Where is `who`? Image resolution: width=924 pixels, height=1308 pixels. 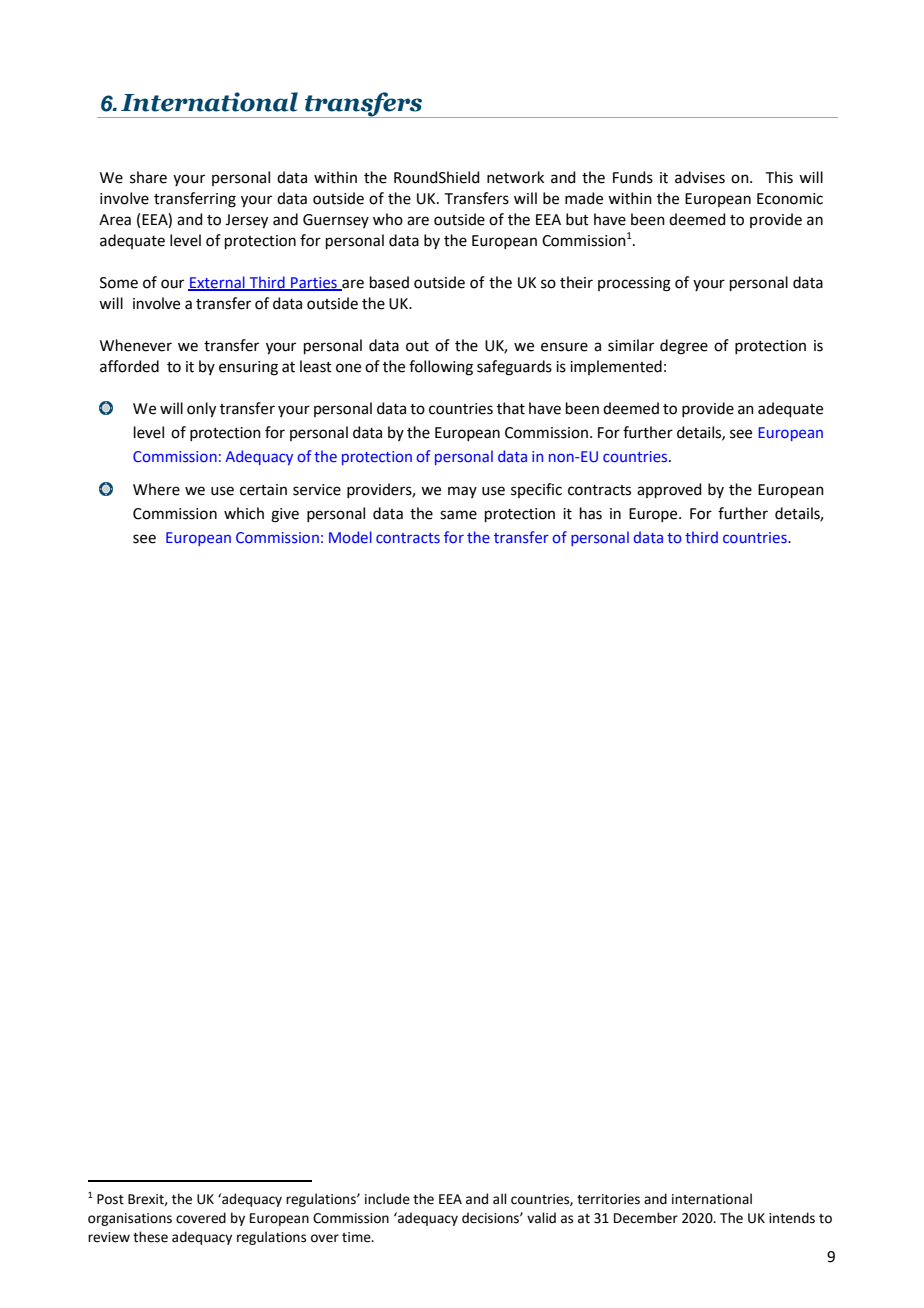
who is located at coordinates (388, 219).
